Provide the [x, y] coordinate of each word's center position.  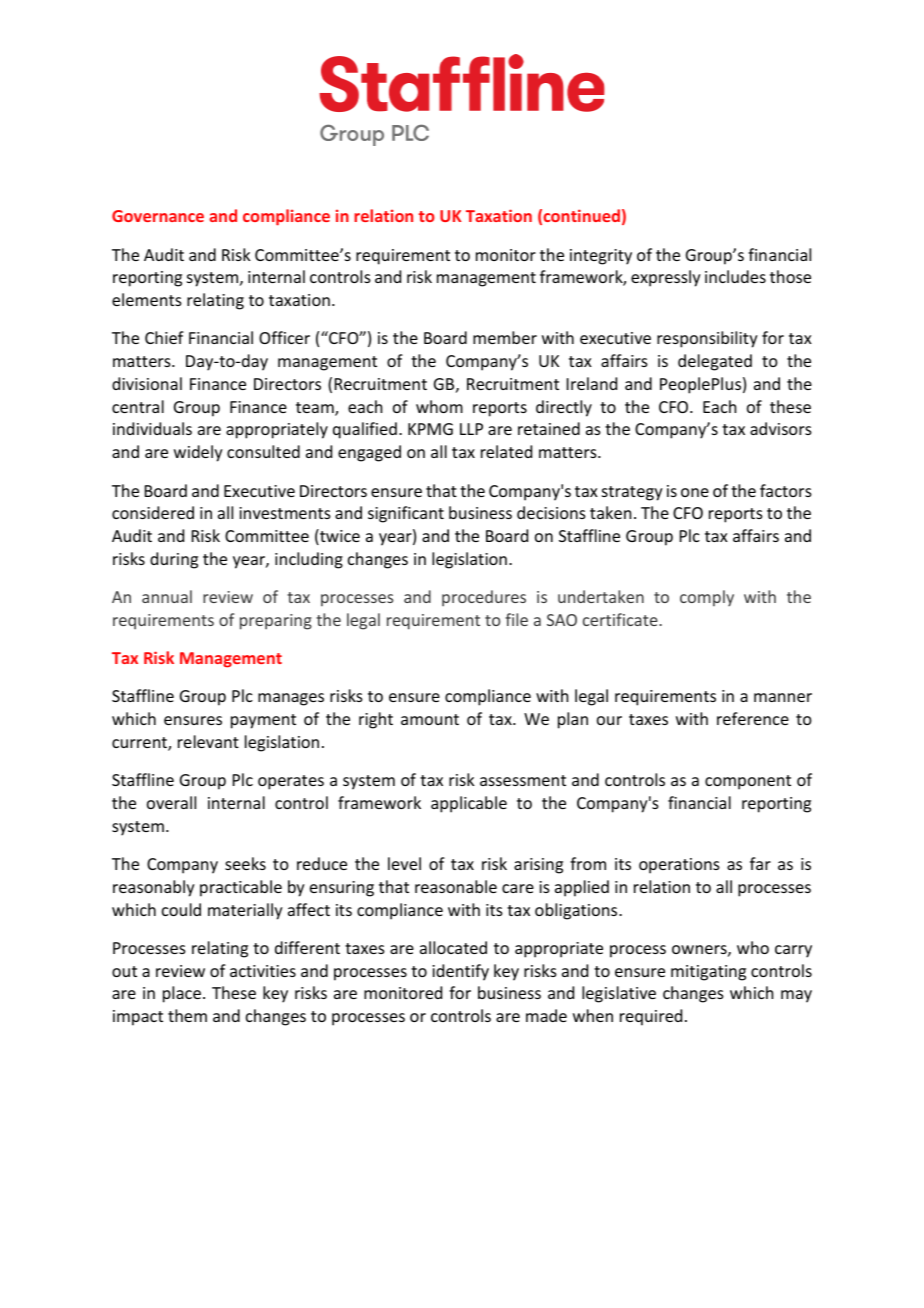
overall [171, 802]
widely [198, 453]
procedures [484, 598]
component [748, 782]
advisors [781, 428]
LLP [471, 429]
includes [735, 276]
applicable [469, 804]
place [182, 994]
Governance [158, 216]
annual [167, 596]
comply [707, 598]
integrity [601, 257]
